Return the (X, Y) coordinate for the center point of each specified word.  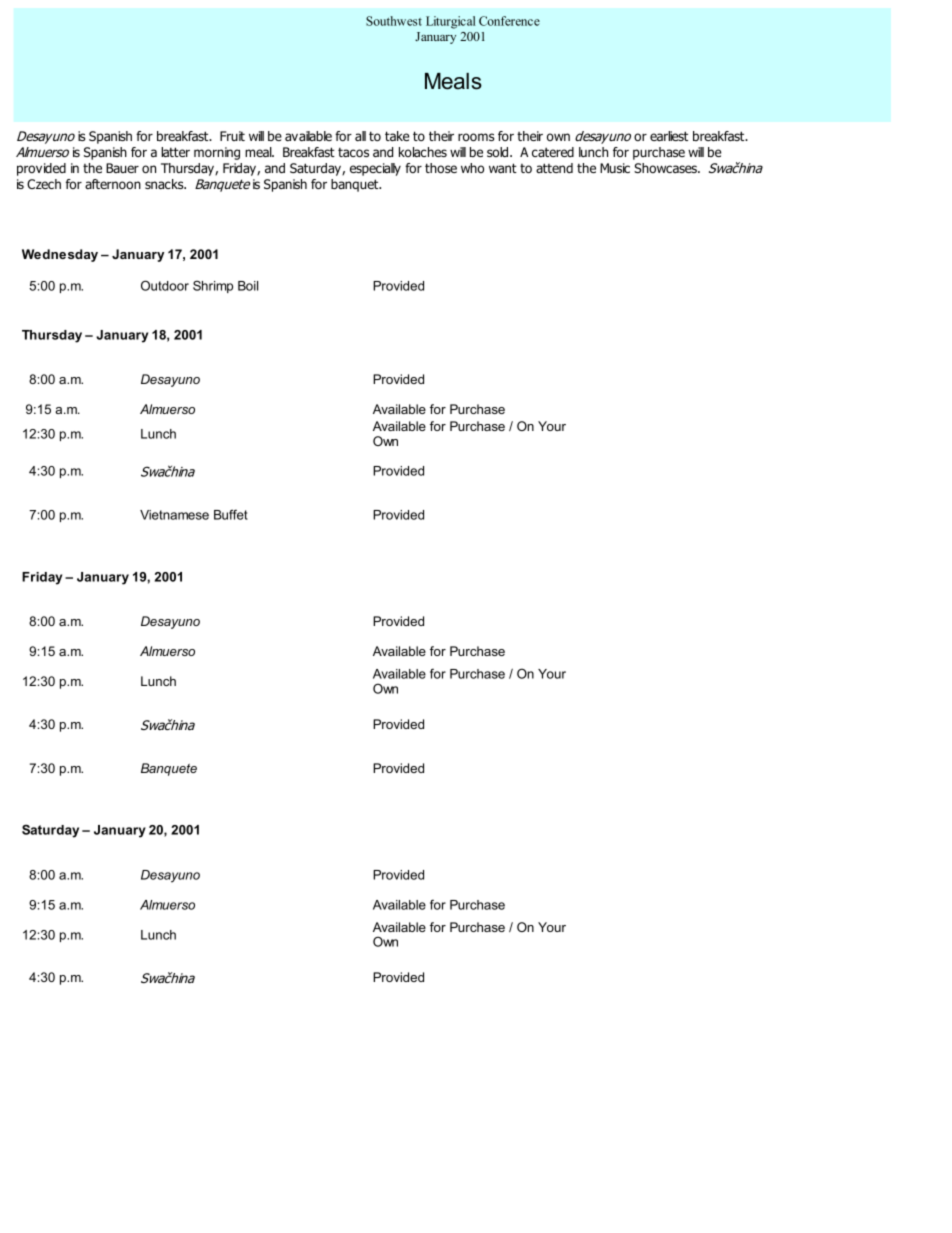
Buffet (231, 514)
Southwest (394, 21)
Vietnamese (174, 515)
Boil (248, 286)
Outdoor (165, 285)
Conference (509, 21)
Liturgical (451, 22)
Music (615, 168)
